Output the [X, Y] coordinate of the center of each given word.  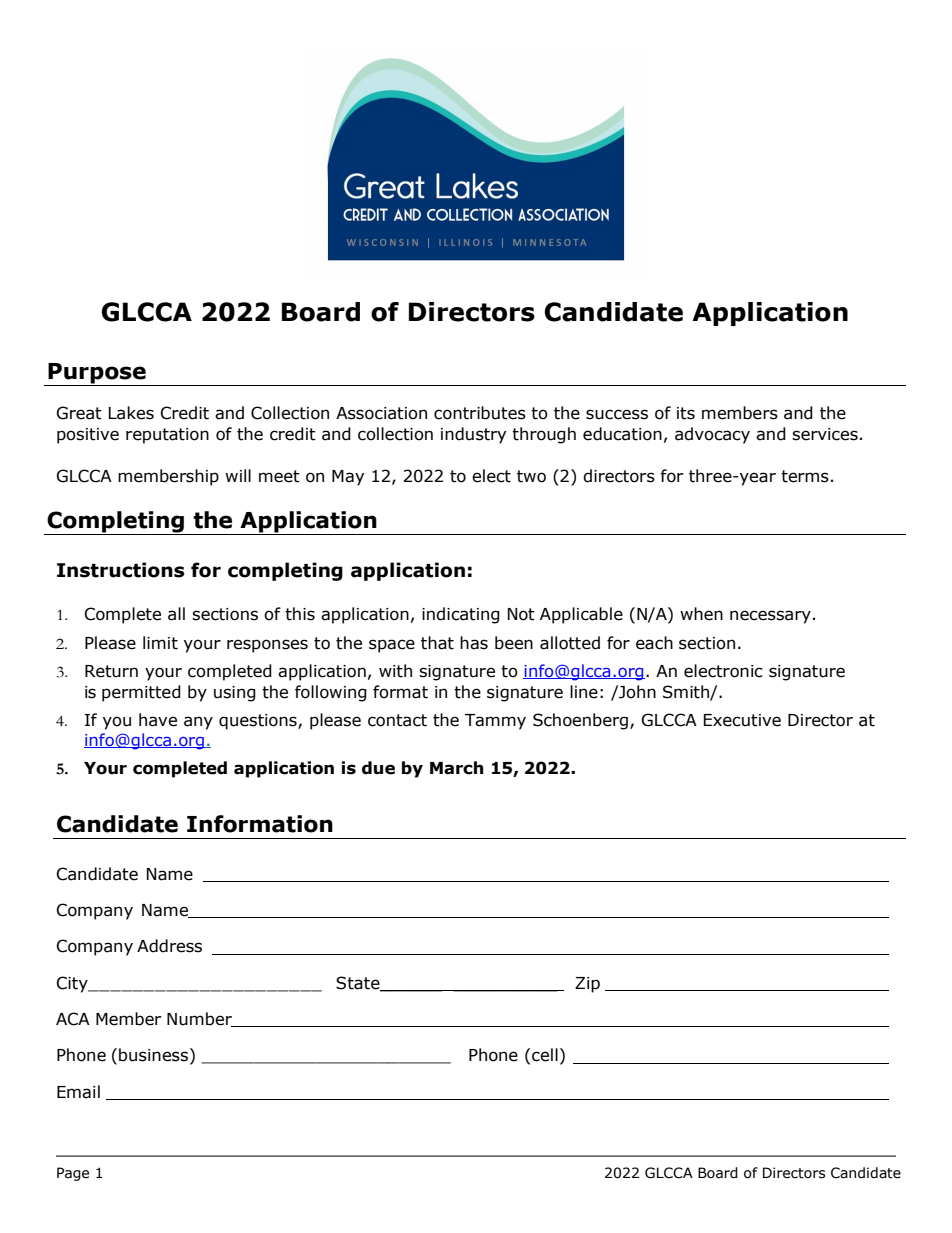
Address [169, 946]
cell [545, 1055]
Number [200, 1019]
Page [73, 1174]
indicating [461, 615]
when [701, 614]
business [153, 1055]
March [457, 768]
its [686, 413]
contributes [480, 413]
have [158, 720]
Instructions [121, 570]
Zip [587, 985]
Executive [742, 720]
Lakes [131, 413]
